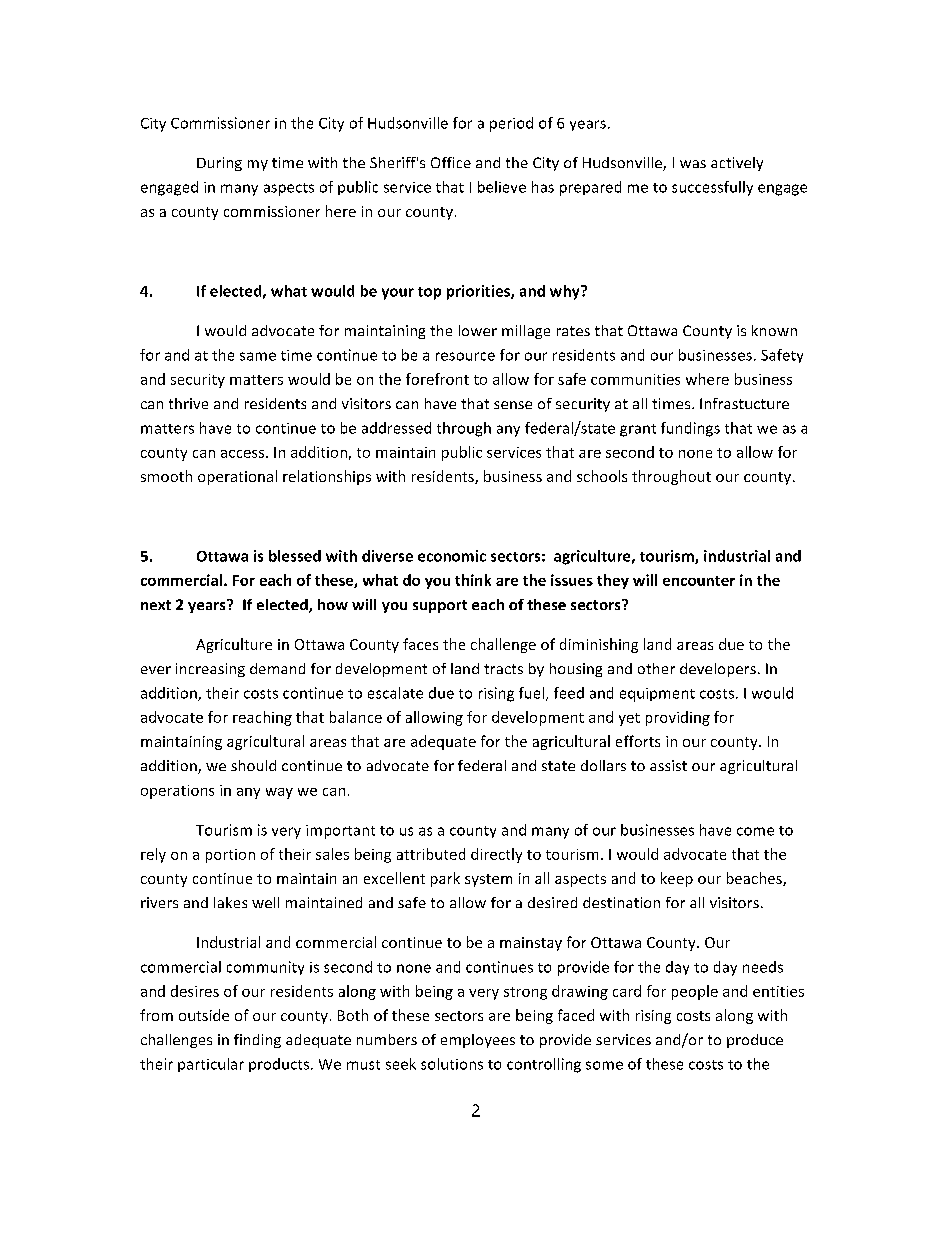  What do you see at coordinates (678, 718) in the screenshot?
I see `providing` at bounding box center [678, 718].
